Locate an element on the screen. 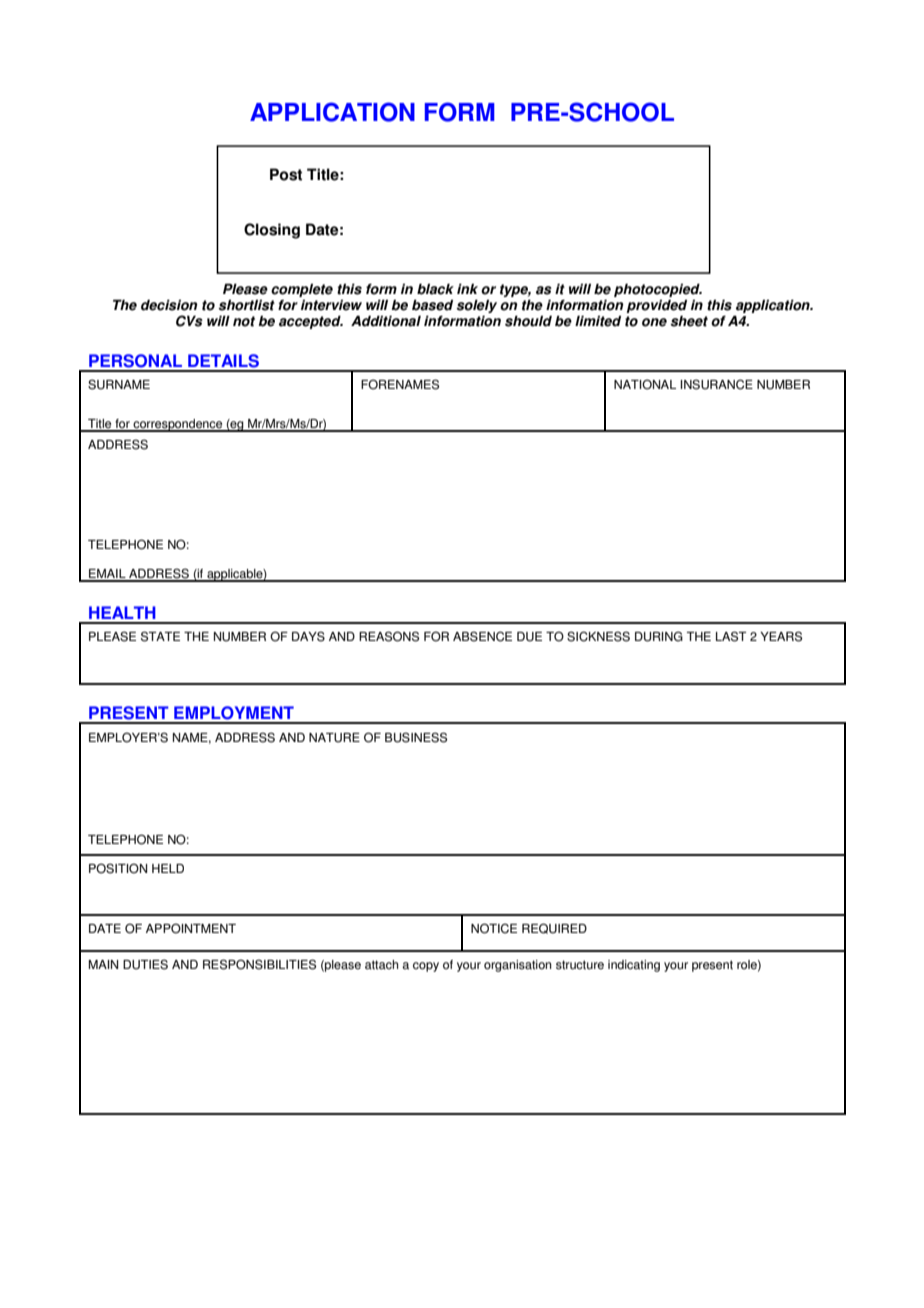 This screenshot has width=924, height=1308. correspondence is located at coordinates (178, 425).
